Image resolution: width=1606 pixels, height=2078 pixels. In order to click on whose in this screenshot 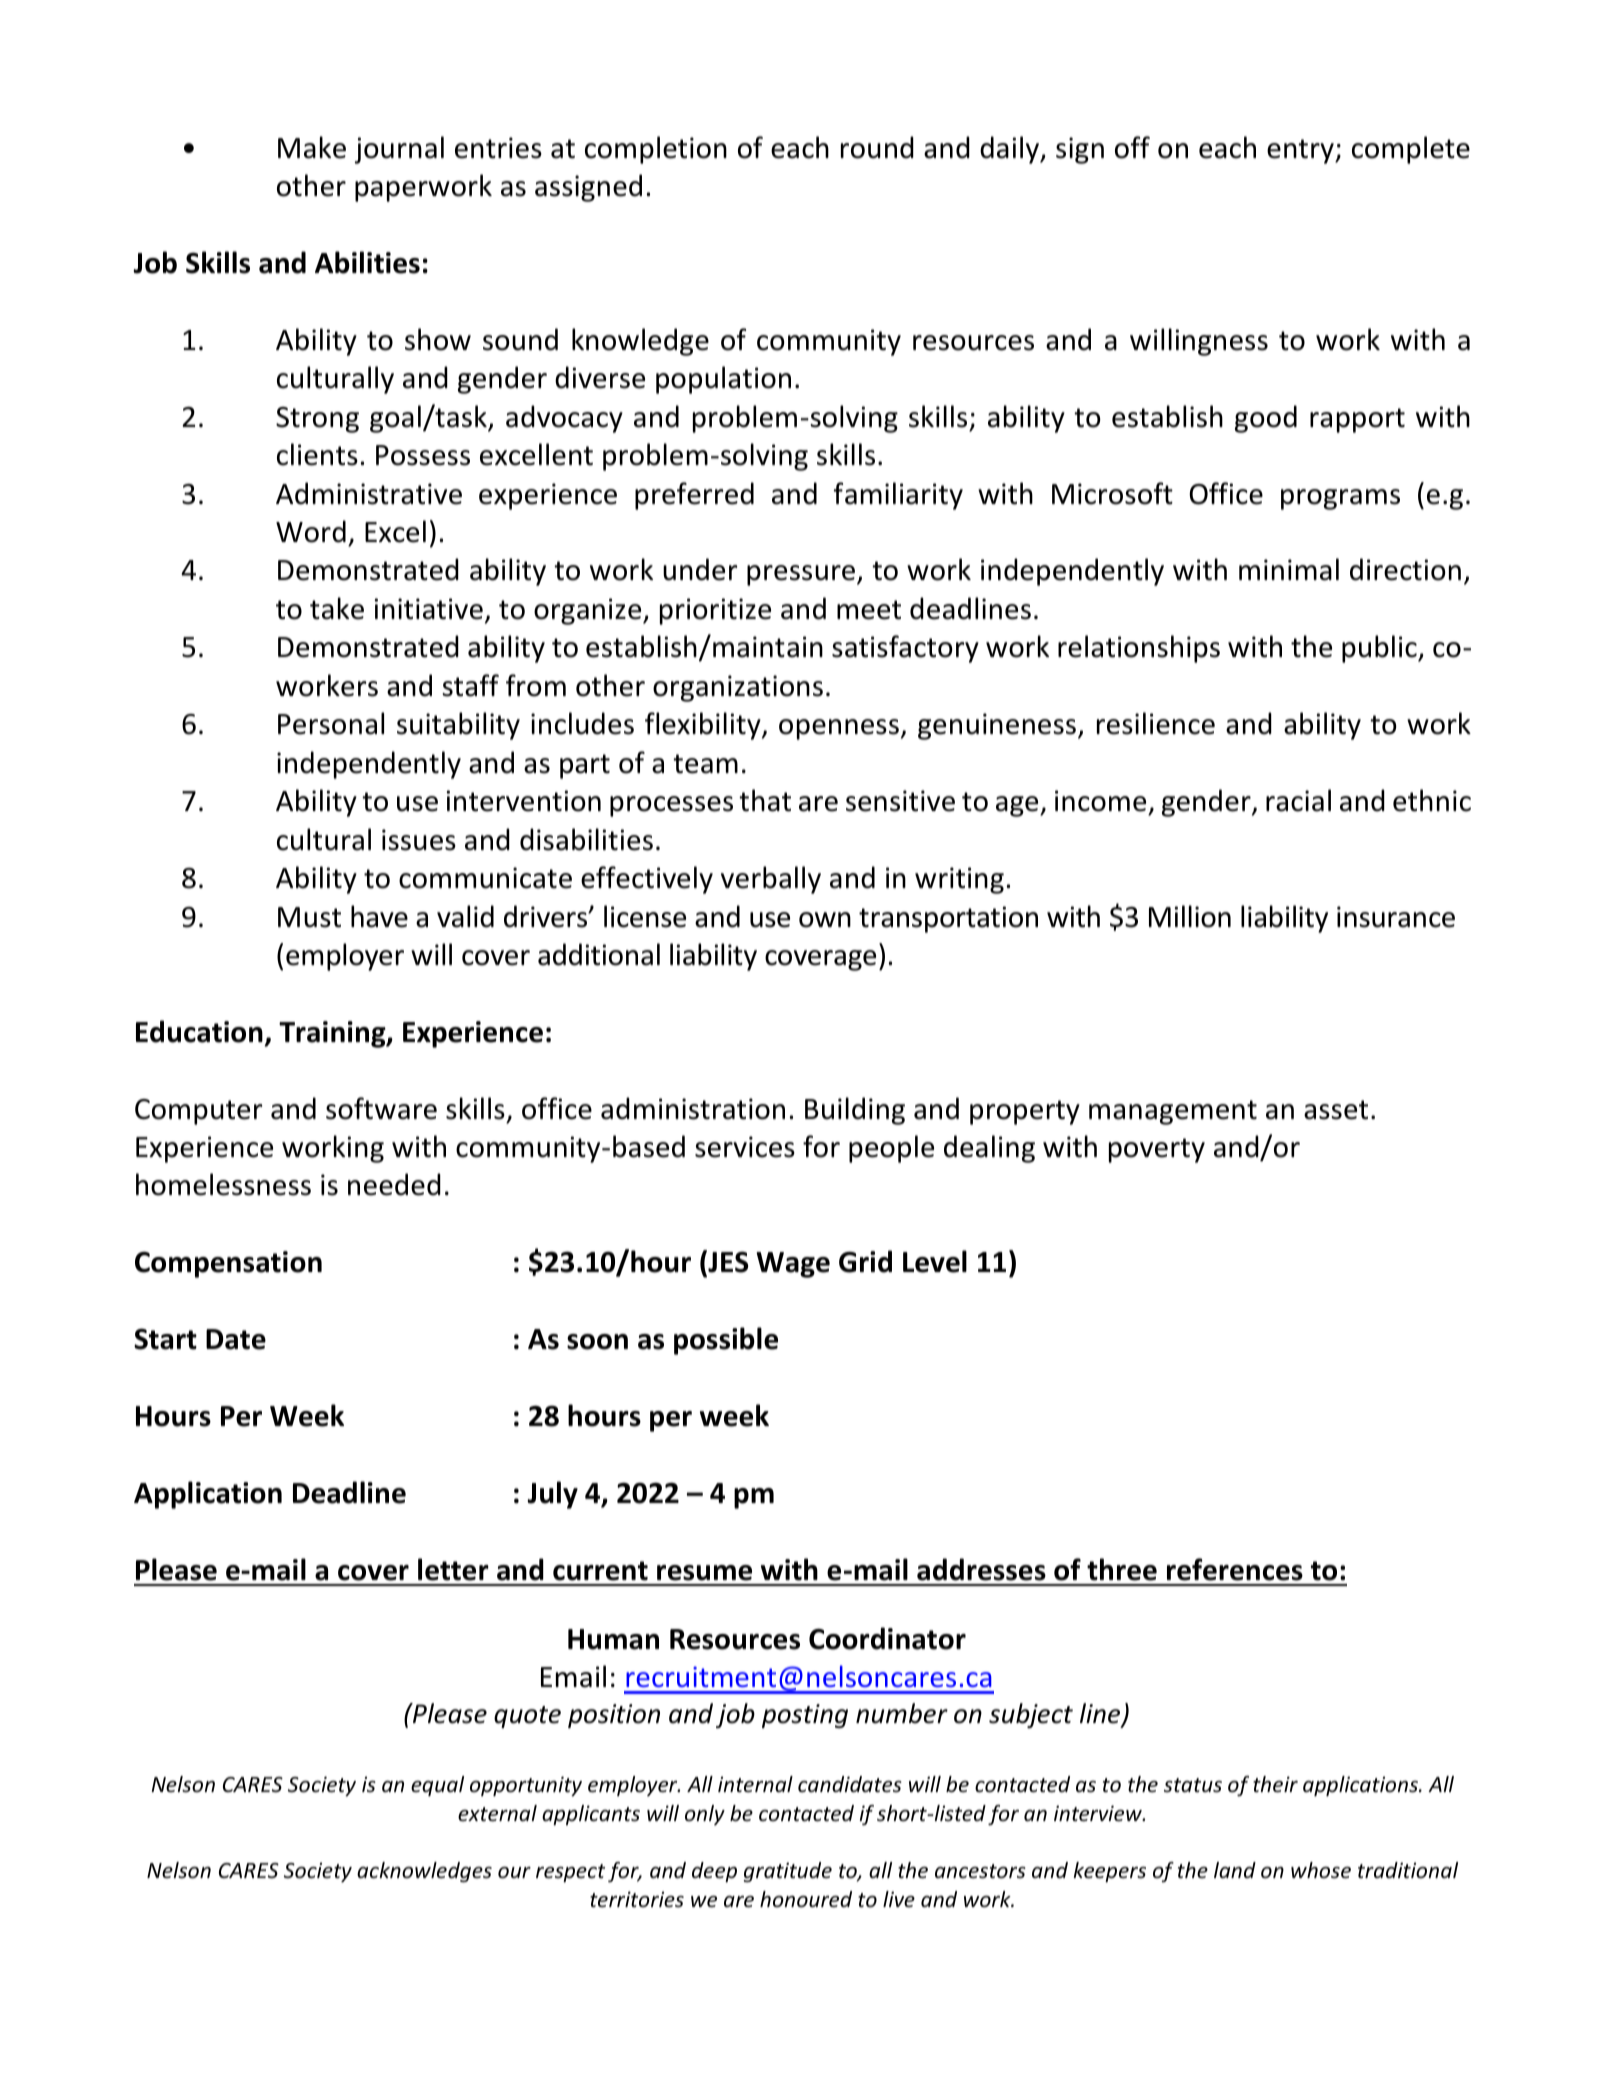, I will do `click(1321, 1870)`.
